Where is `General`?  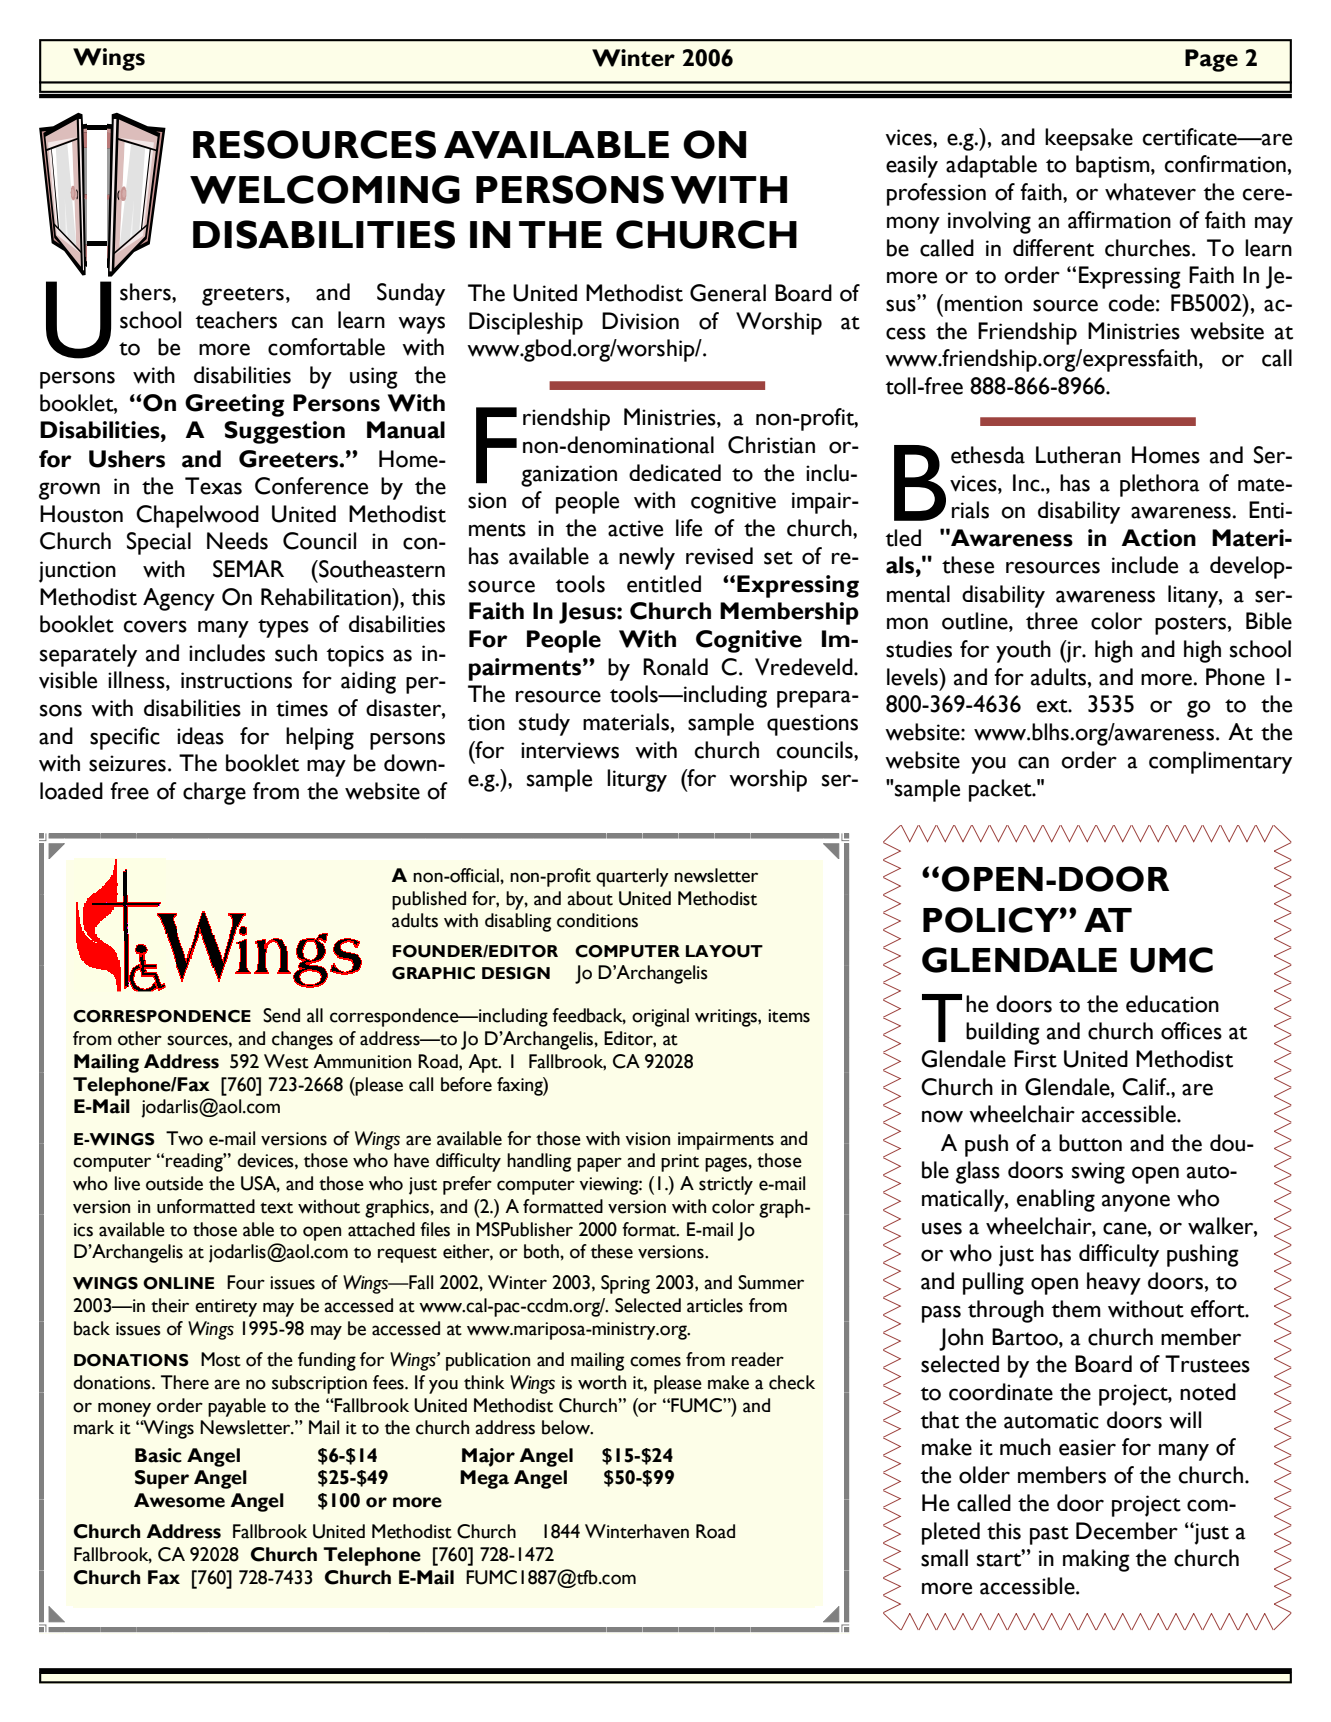 General is located at coordinates (728, 293).
